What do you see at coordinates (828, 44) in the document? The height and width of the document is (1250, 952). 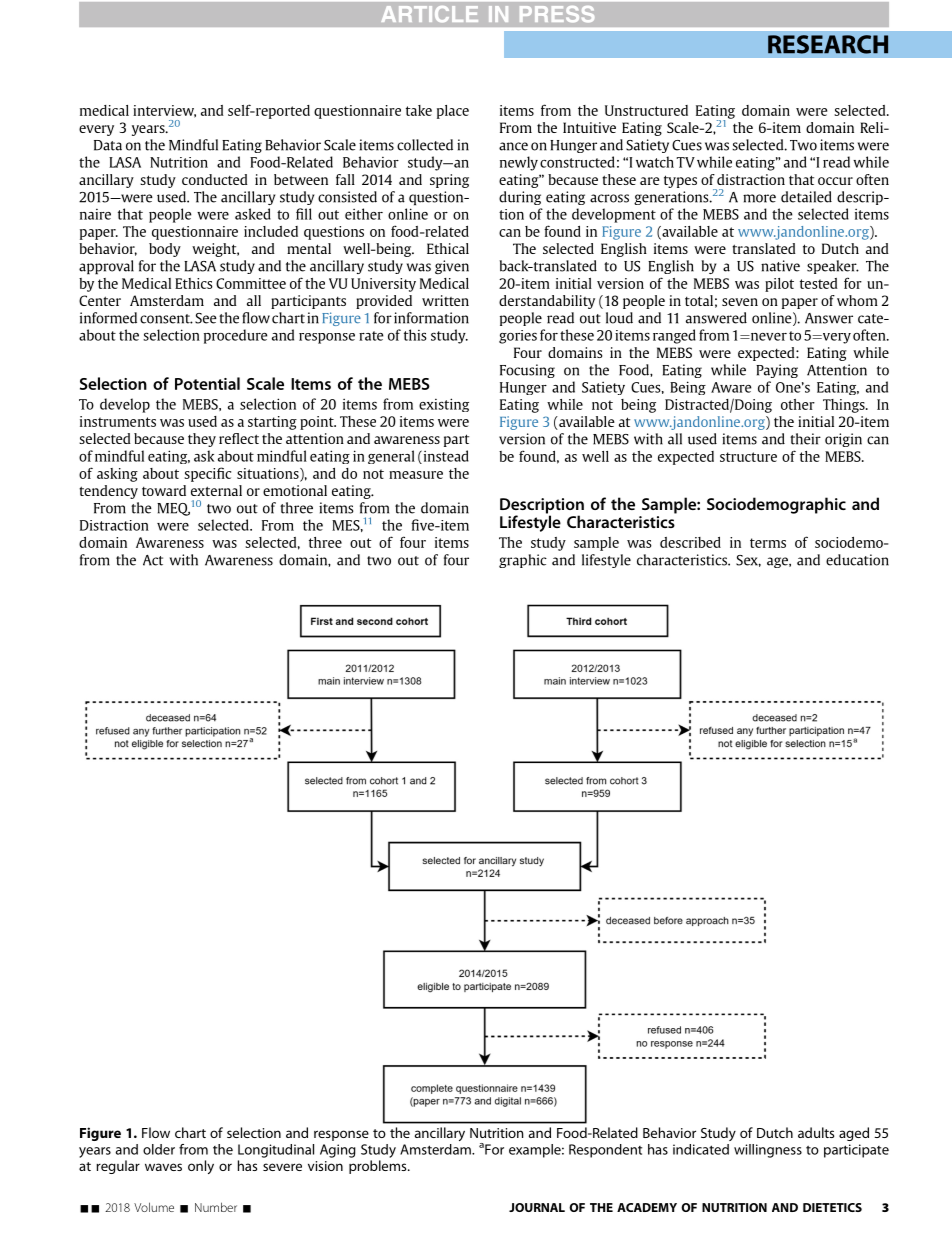 I see `RESEARCH` at bounding box center [828, 44].
